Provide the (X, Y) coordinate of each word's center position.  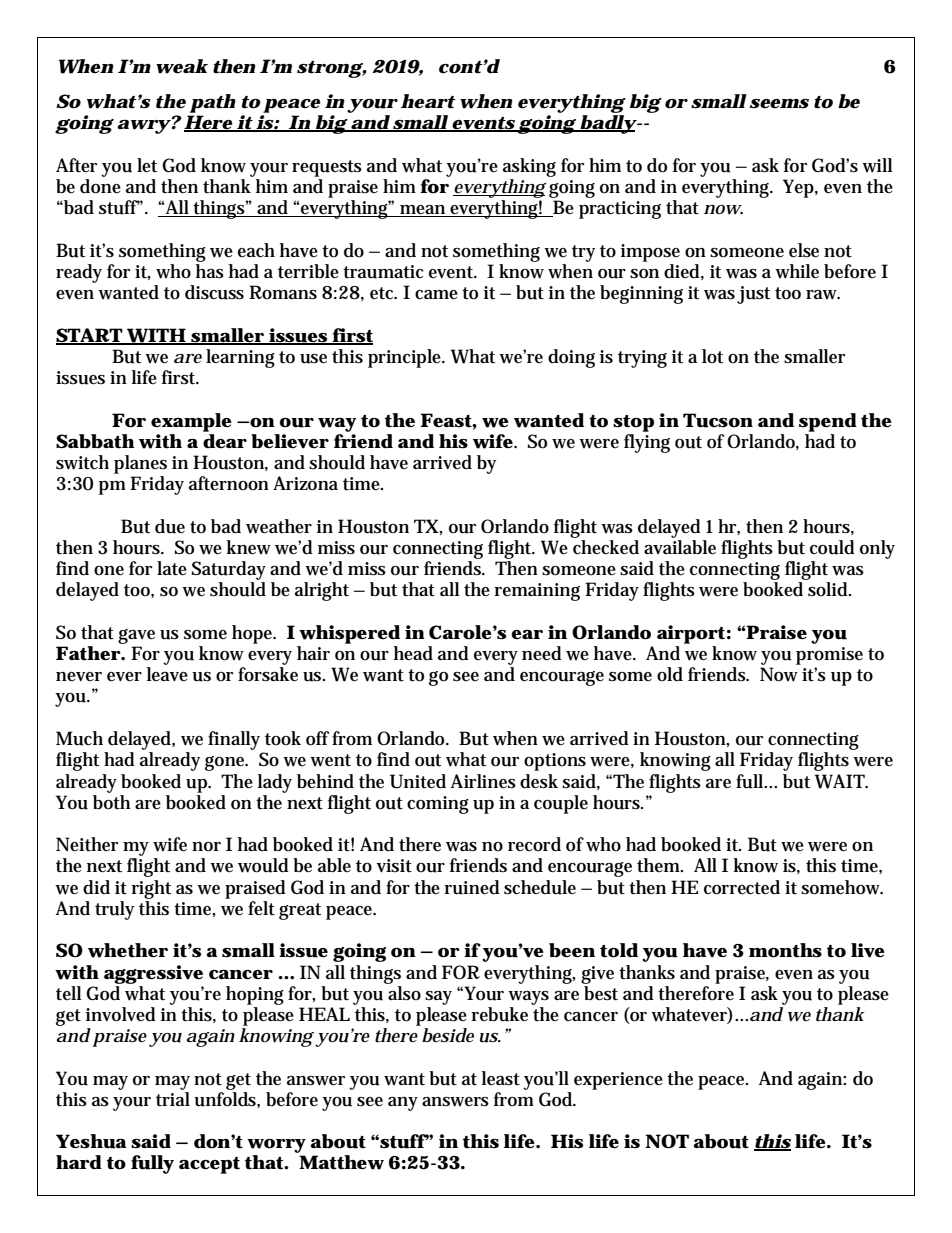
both (111, 801)
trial (173, 1099)
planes (140, 464)
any (403, 1104)
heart (428, 101)
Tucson (718, 420)
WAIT (840, 781)
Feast (446, 420)
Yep (798, 188)
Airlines (483, 781)
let (147, 165)
